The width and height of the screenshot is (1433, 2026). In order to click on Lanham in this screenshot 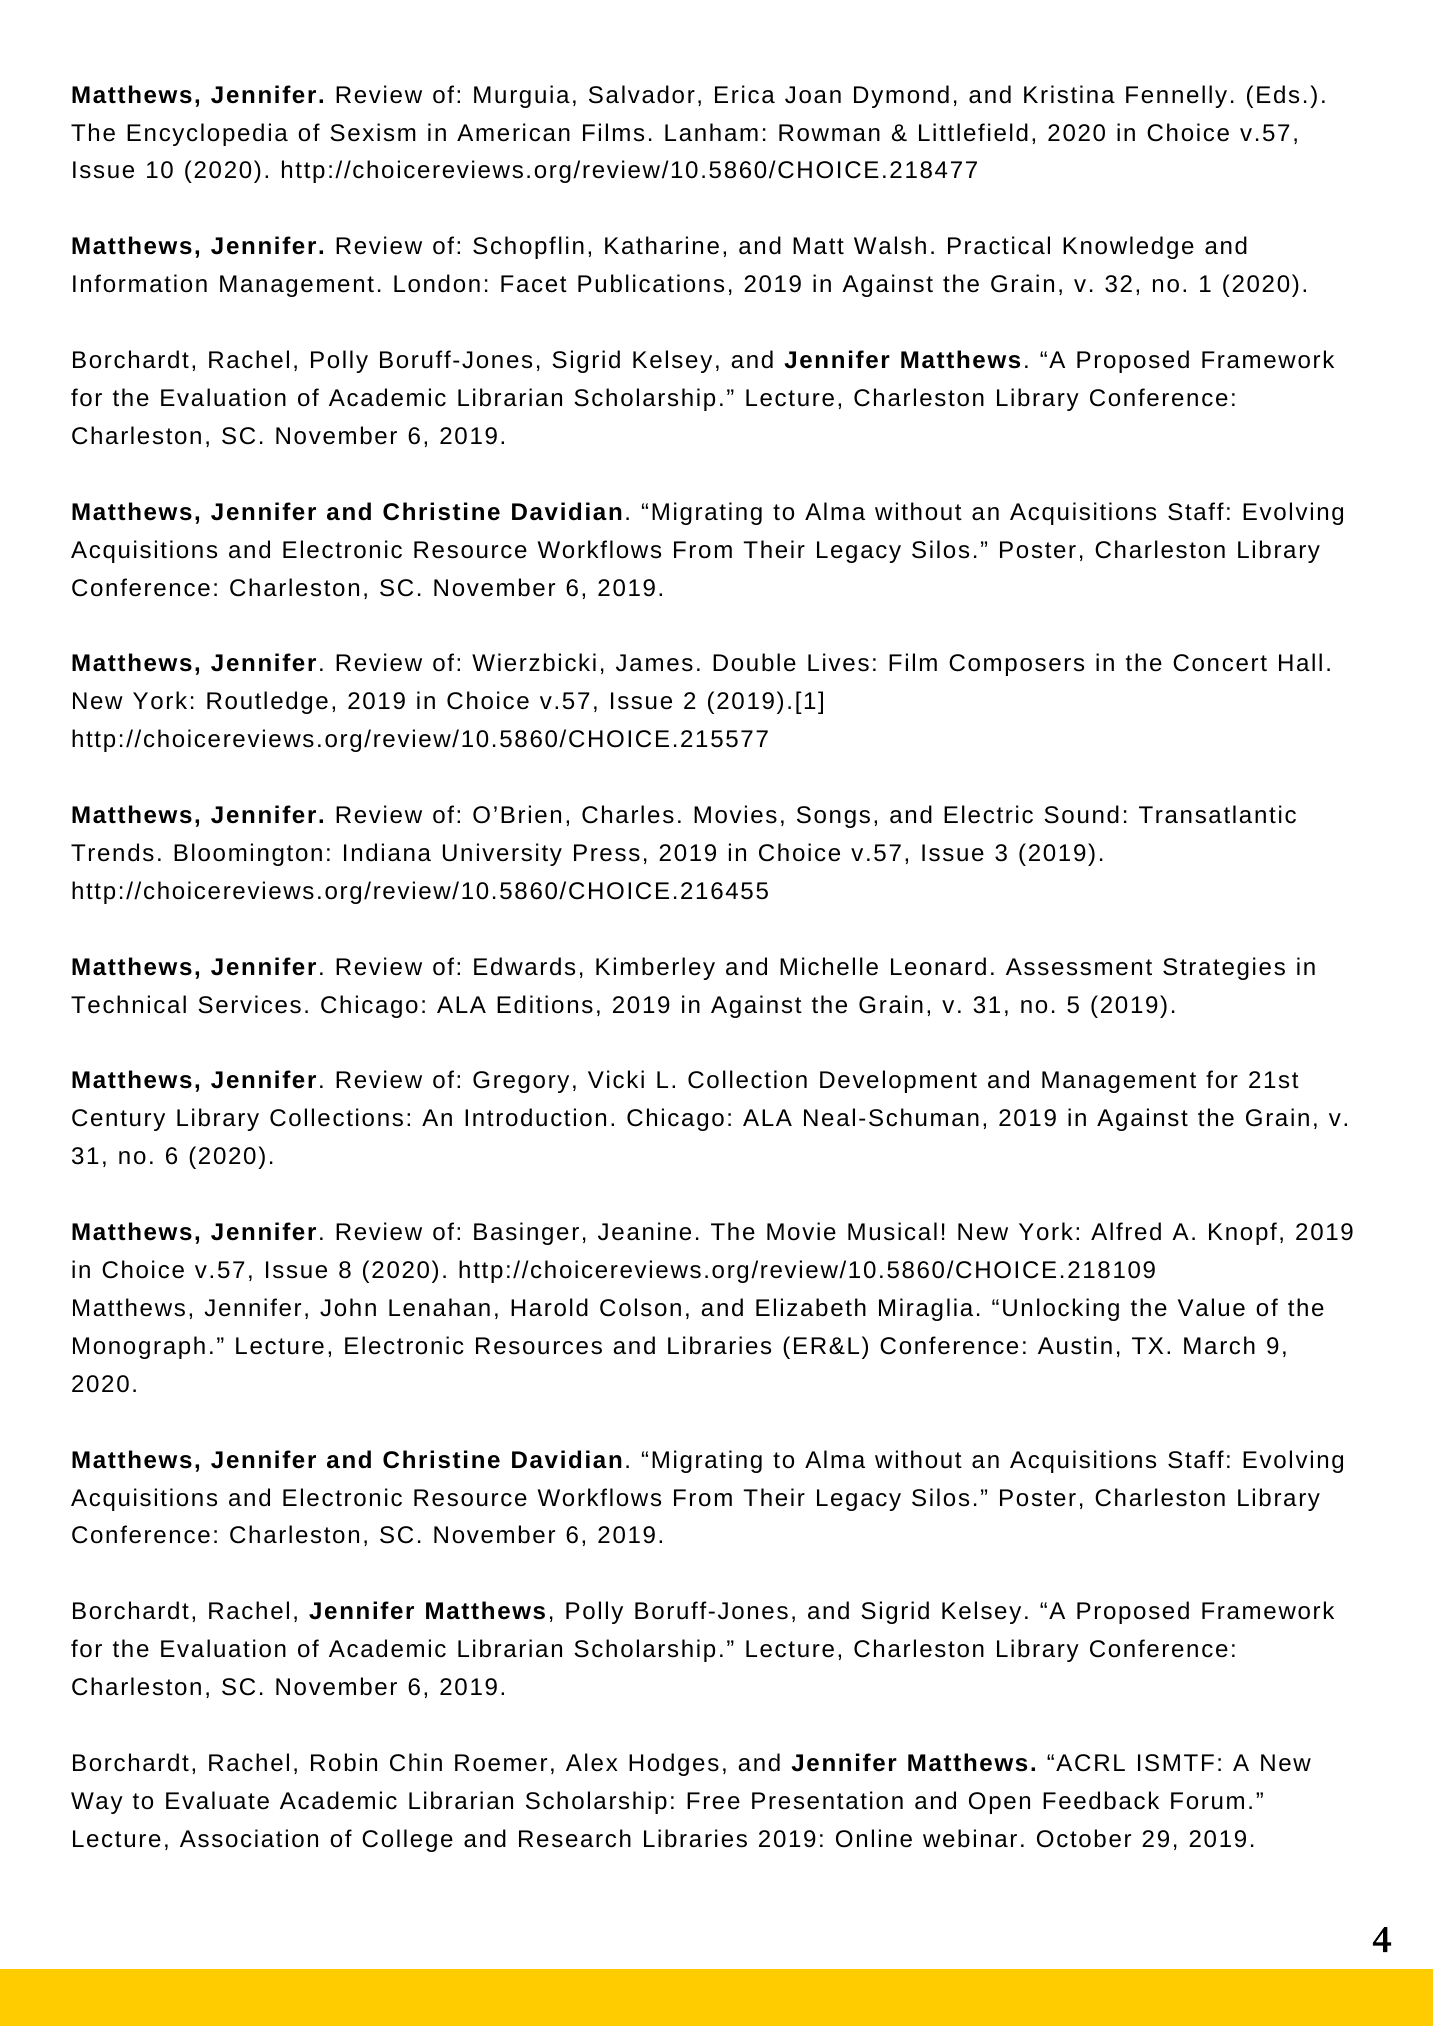, I will do `click(711, 132)`.
